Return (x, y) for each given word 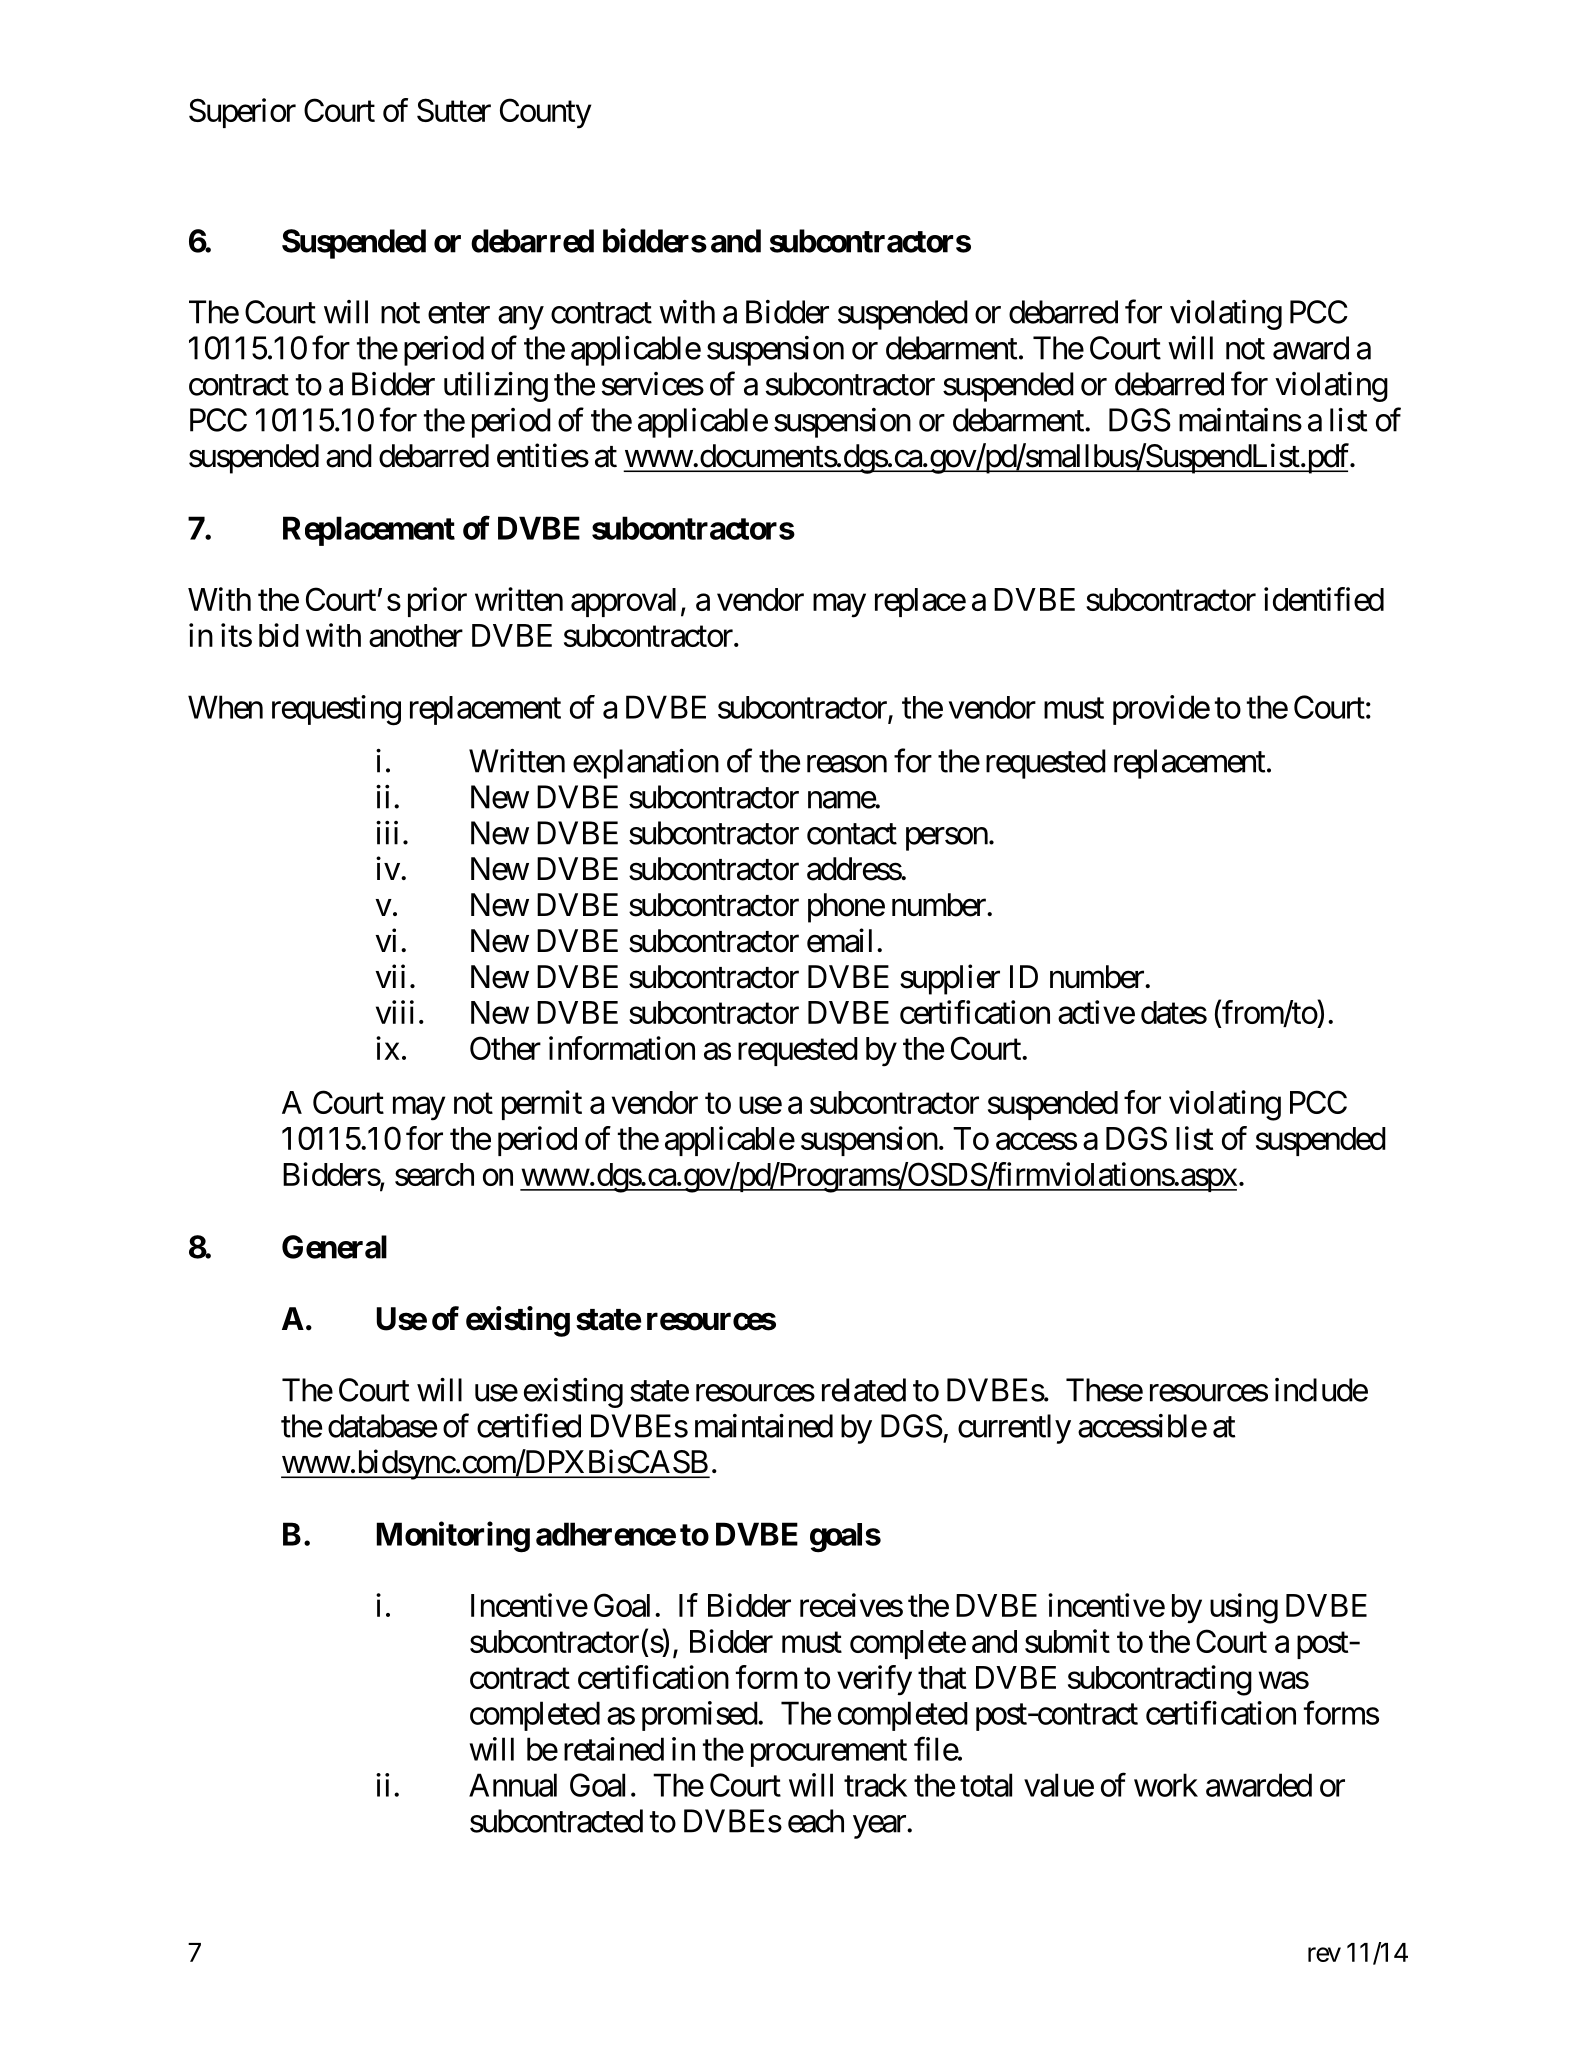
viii (395, 1012)
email (839, 940)
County (545, 113)
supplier (950, 979)
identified (1324, 599)
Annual (513, 1785)
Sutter (454, 110)
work (1166, 1785)
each (816, 1821)
